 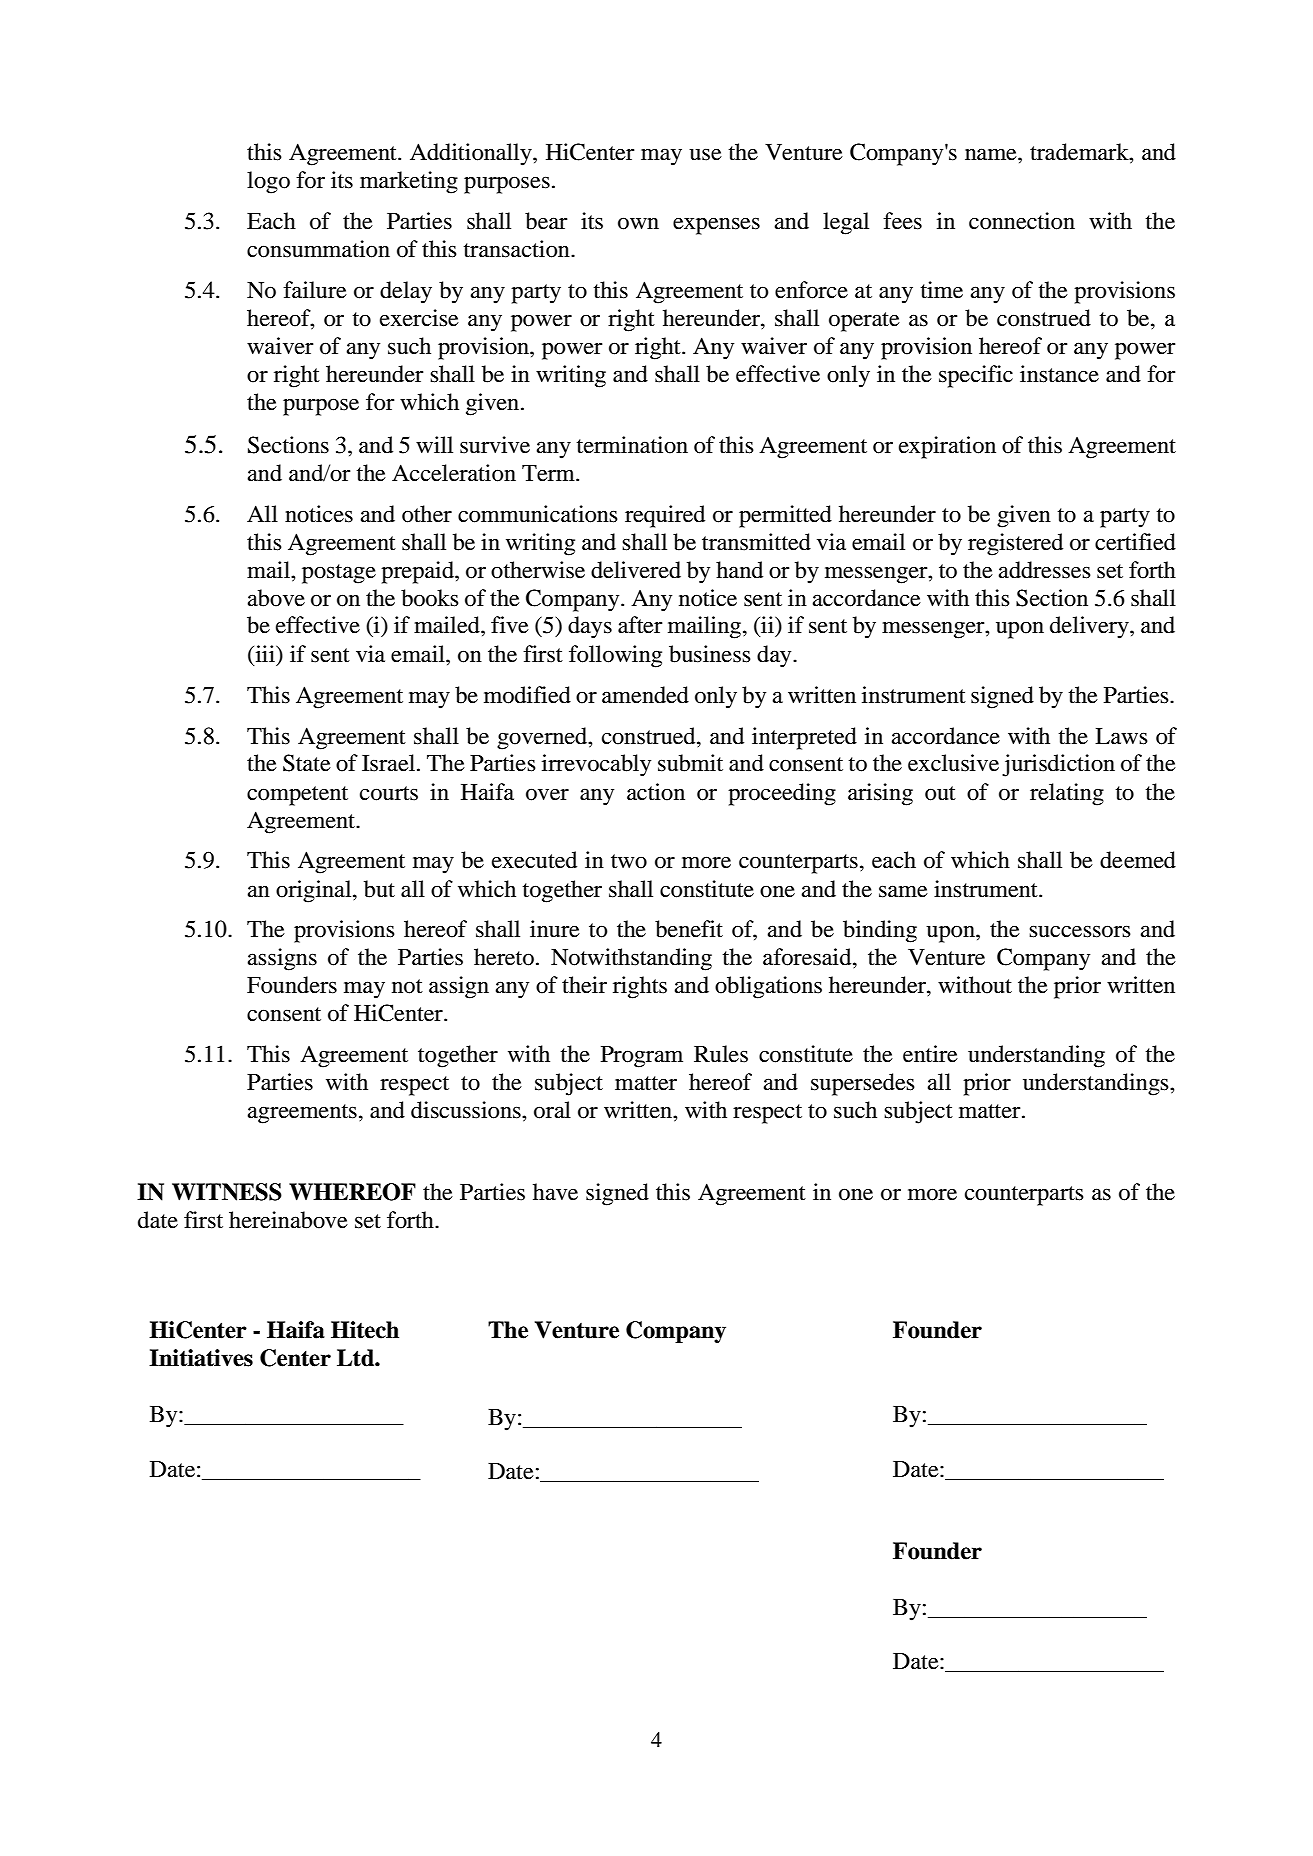 I want to click on Hitech, so click(x=365, y=1330).
